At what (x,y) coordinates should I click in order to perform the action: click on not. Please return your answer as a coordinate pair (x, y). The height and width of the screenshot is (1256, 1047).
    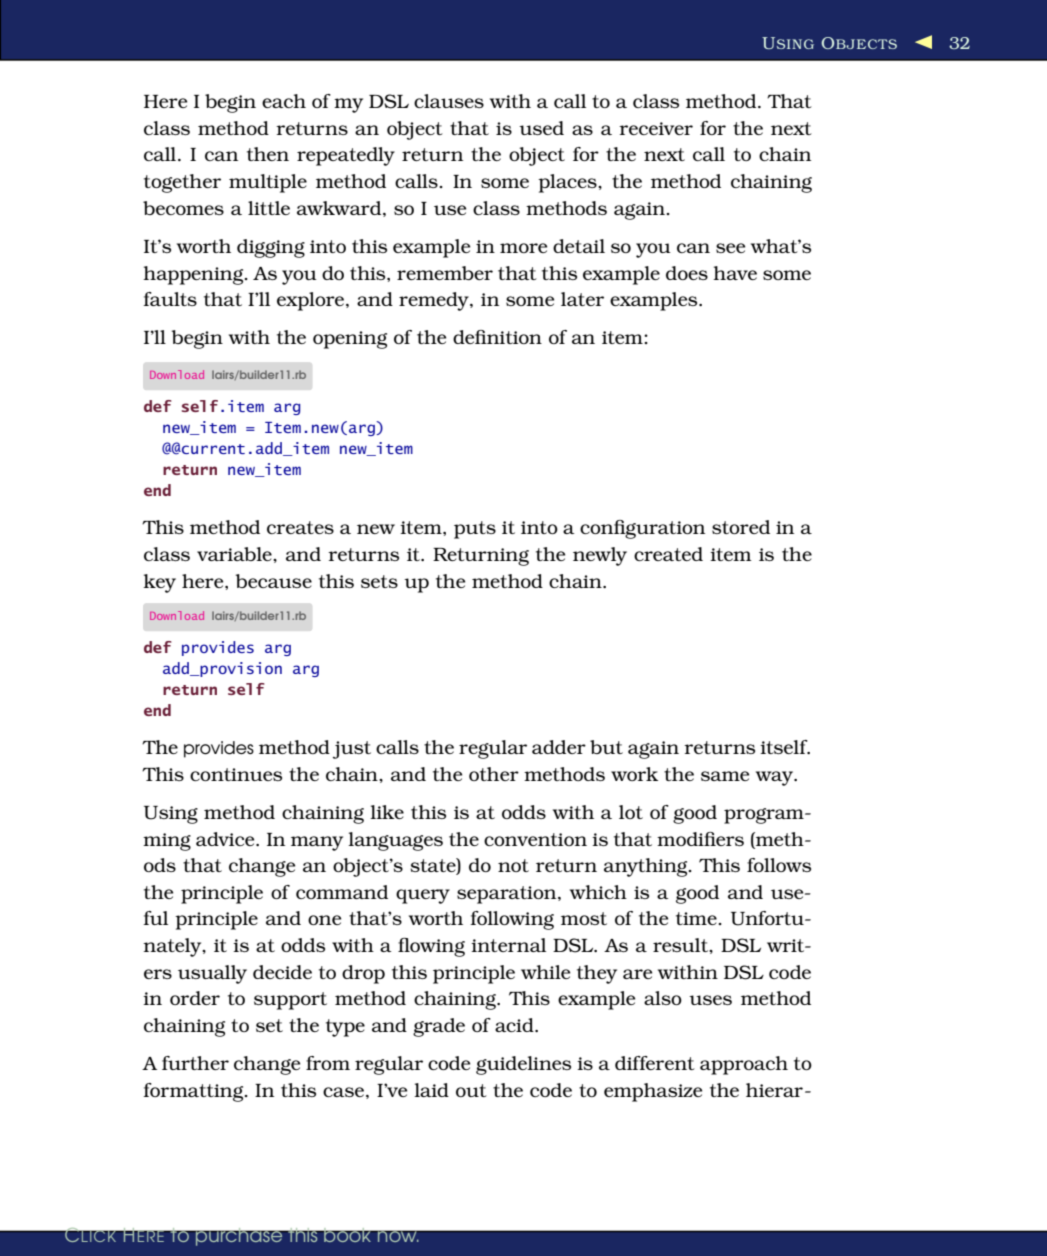
    Looking at the image, I should click on (513, 865).
